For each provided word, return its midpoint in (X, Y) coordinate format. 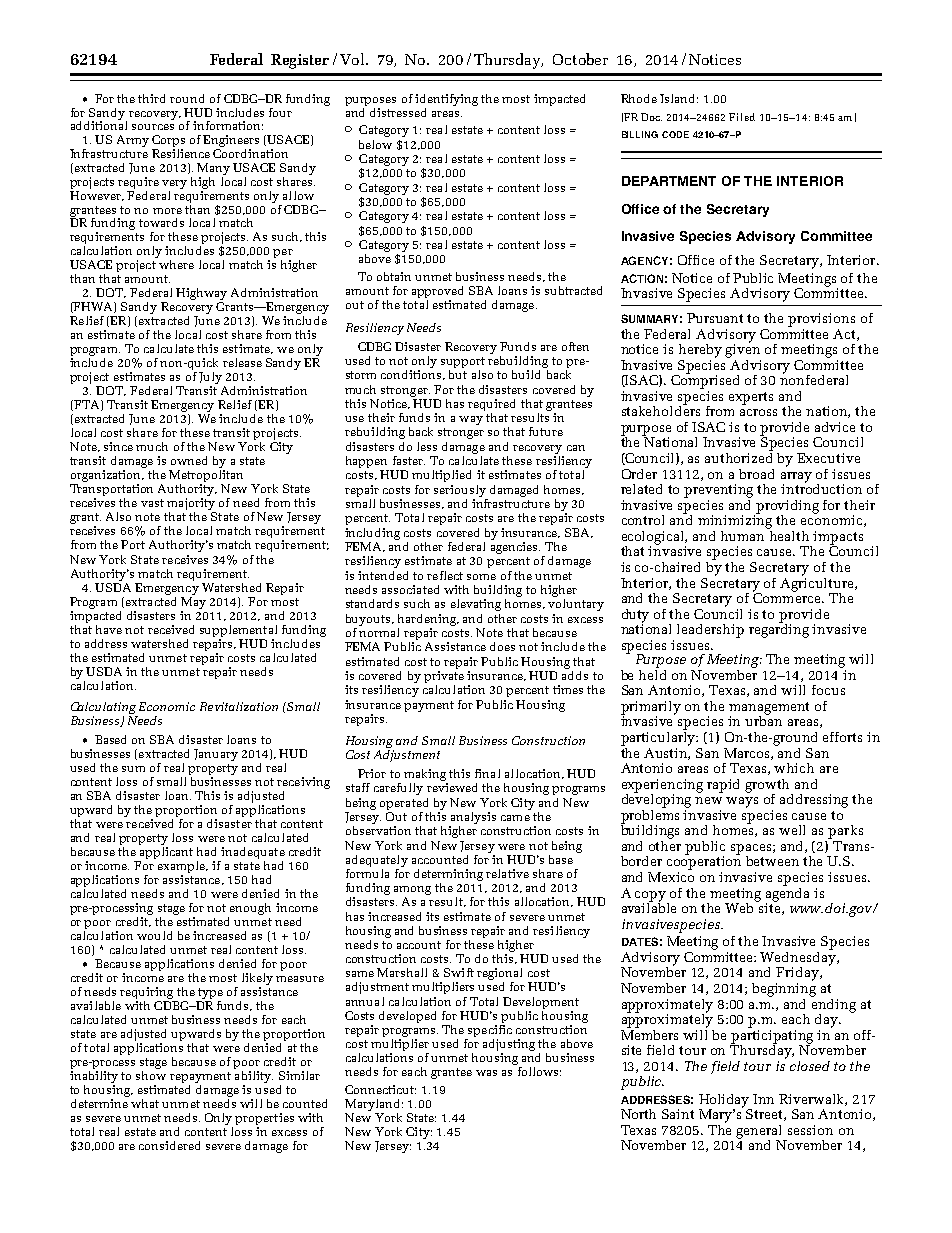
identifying (446, 100)
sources (153, 127)
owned (189, 460)
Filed (742, 117)
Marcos (748, 754)
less (427, 446)
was (486, 1073)
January (216, 755)
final (487, 773)
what (145, 1103)
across (758, 412)
